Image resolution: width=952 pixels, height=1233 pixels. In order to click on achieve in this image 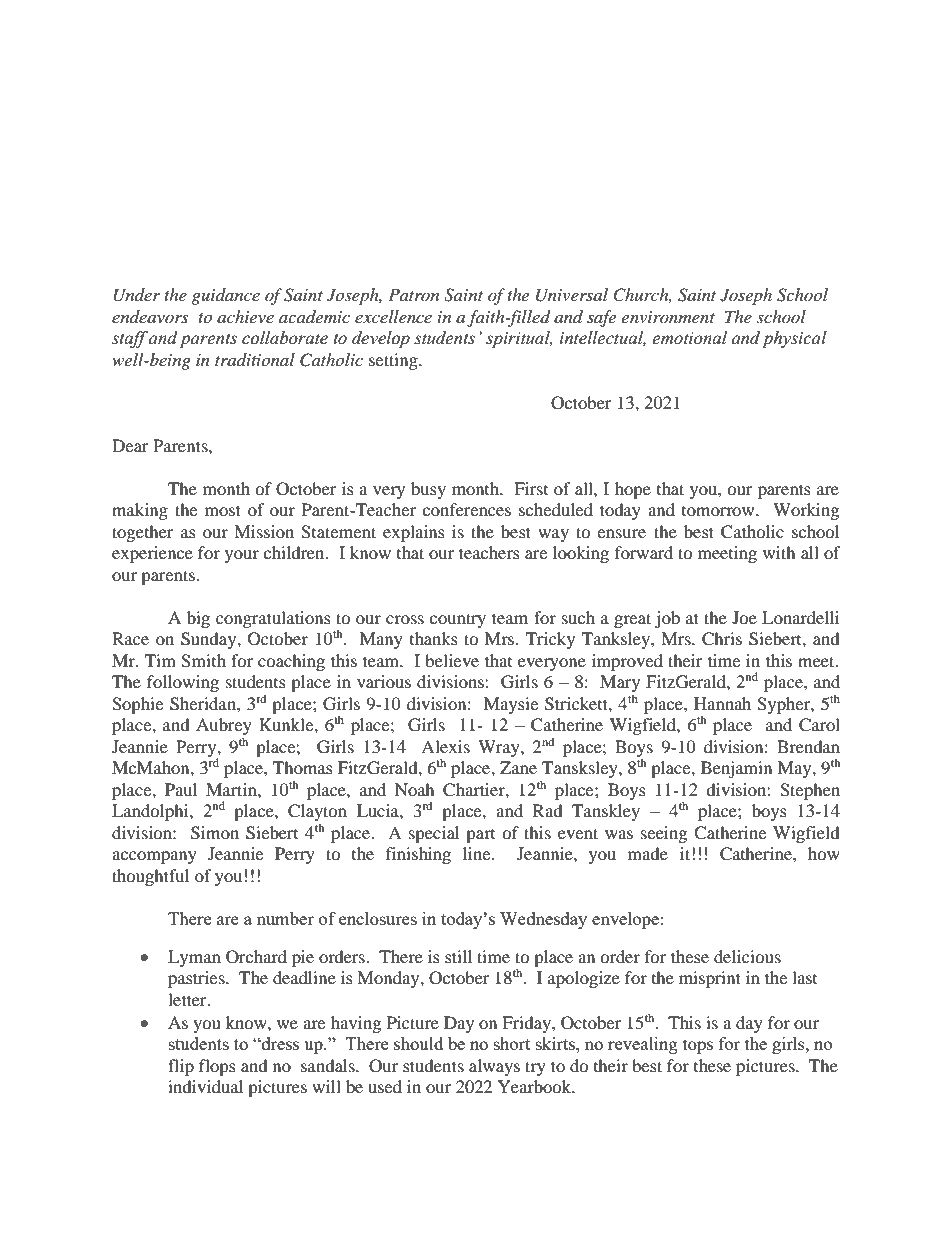, I will do `click(245, 316)`.
